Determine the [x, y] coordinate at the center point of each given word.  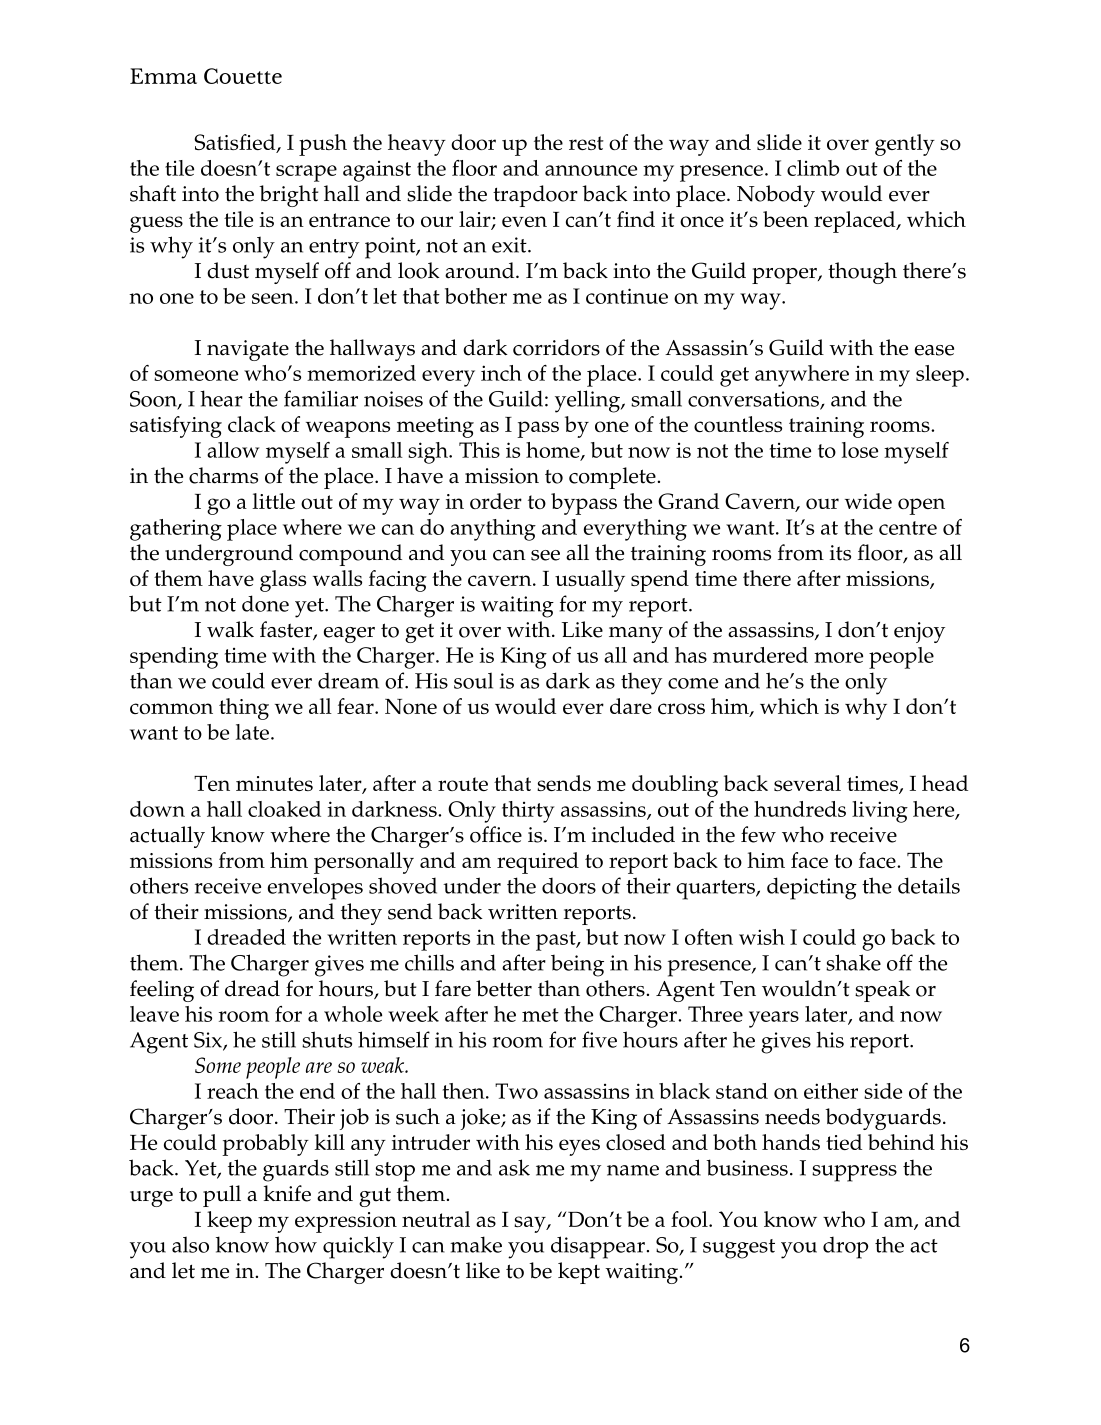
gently [905, 145]
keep [229, 1222]
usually [590, 581]
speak [882, 991]
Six [209, 1041]
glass [283, 581]
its [840, 553]
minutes [274, 783]
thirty [528, 812]
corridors [556, 347]
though [862, 273]
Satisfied [236, 143]
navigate [248, 350]
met [540, 1015]
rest [586, 143]
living [880, 812]
